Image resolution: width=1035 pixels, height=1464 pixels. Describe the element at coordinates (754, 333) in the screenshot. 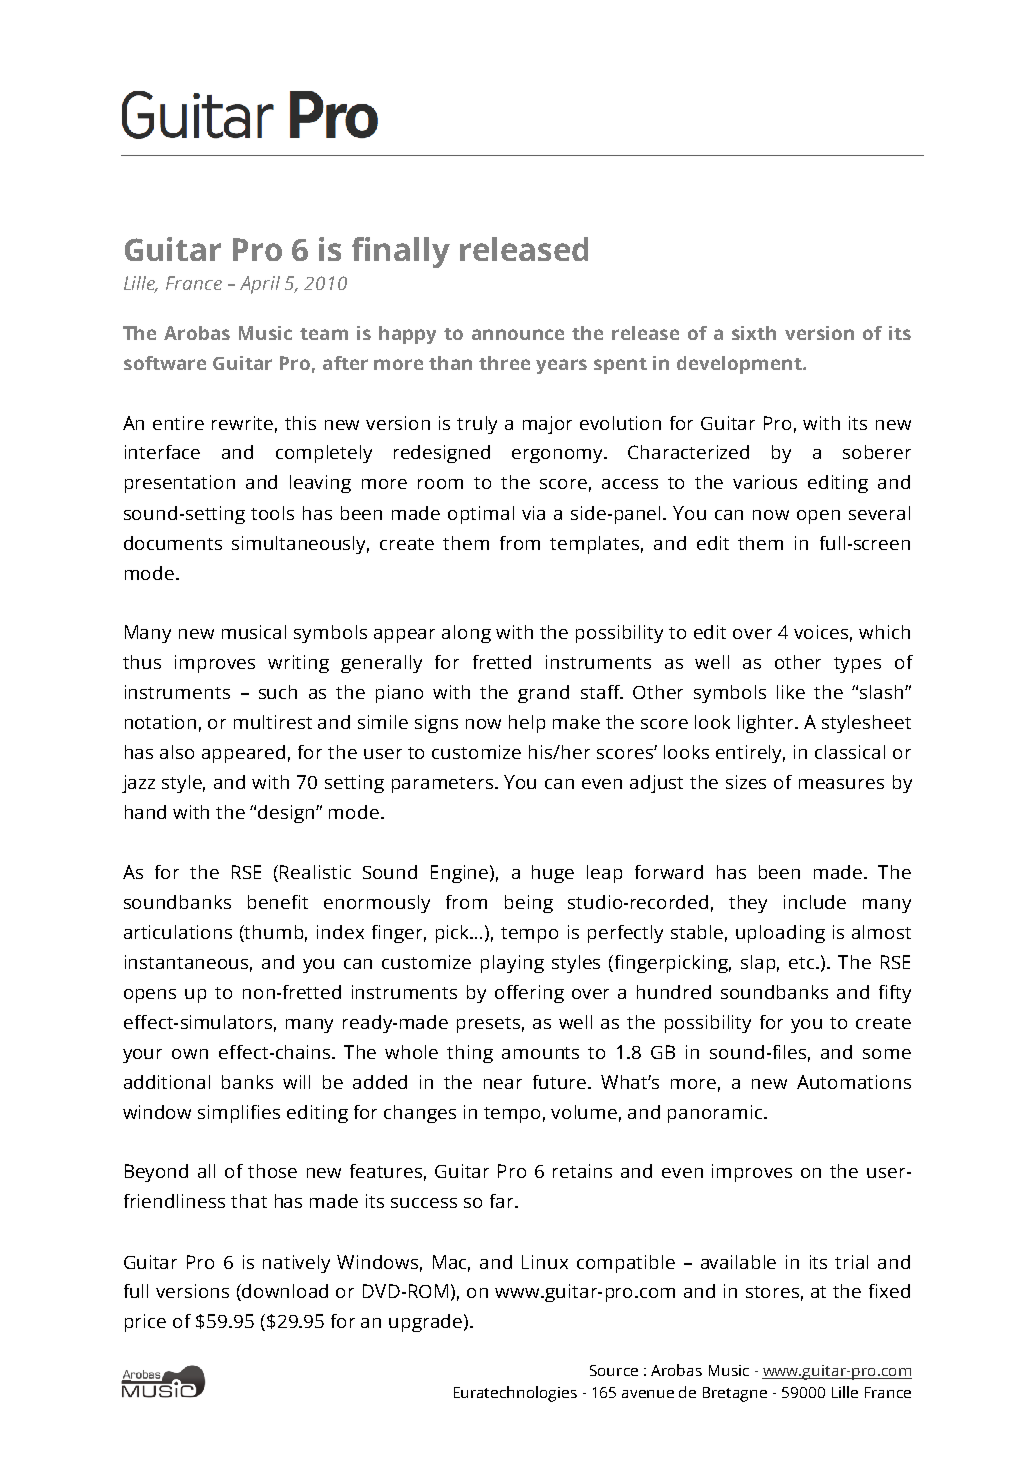

I see `sixth` at that location.
